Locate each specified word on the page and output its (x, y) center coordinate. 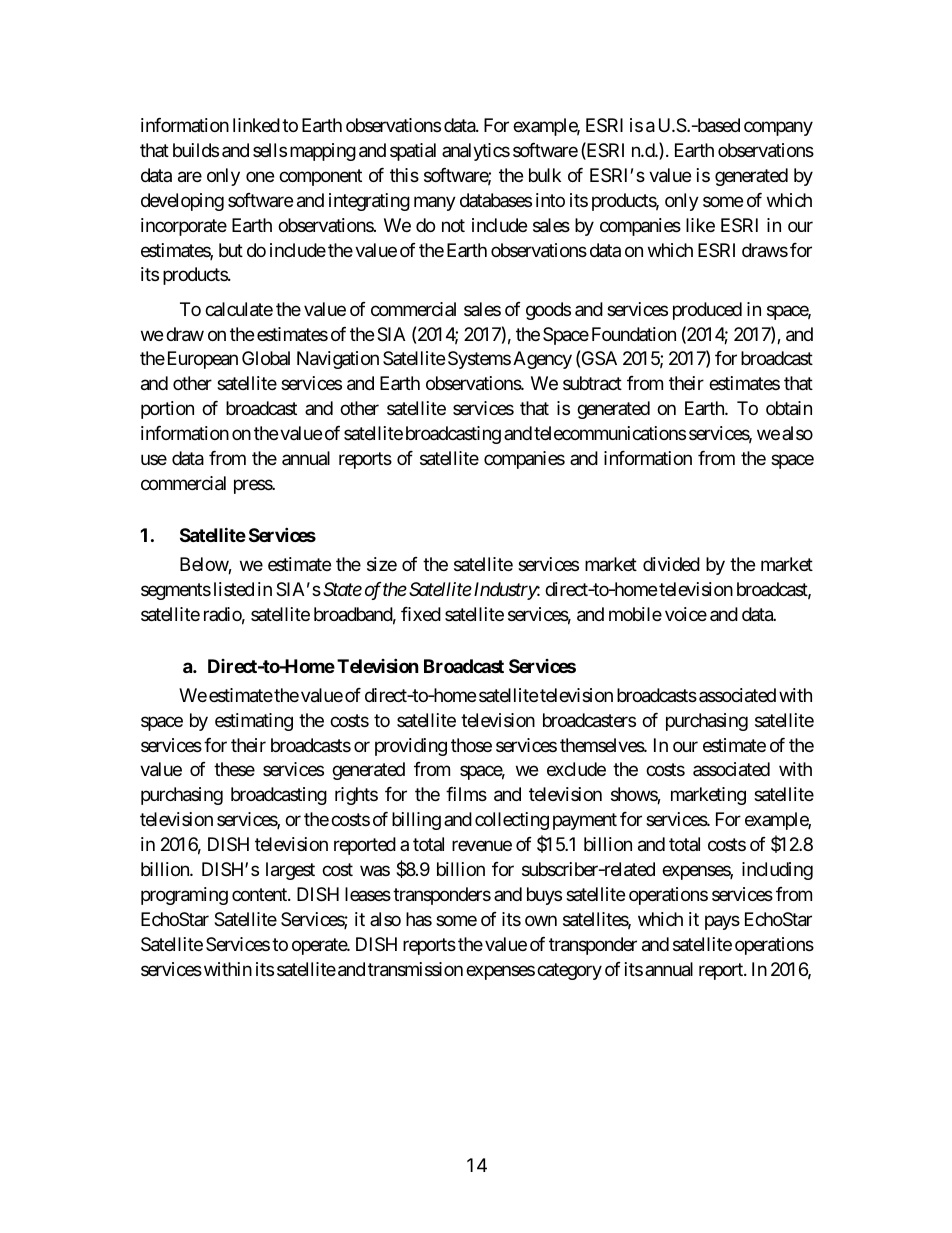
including (777, 871)
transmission (415, 969)
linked (256, 125)
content (260, 894)
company (778, 128)
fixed (421, 614)
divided (671, 564)
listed (234, 589)
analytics (476, 152)
